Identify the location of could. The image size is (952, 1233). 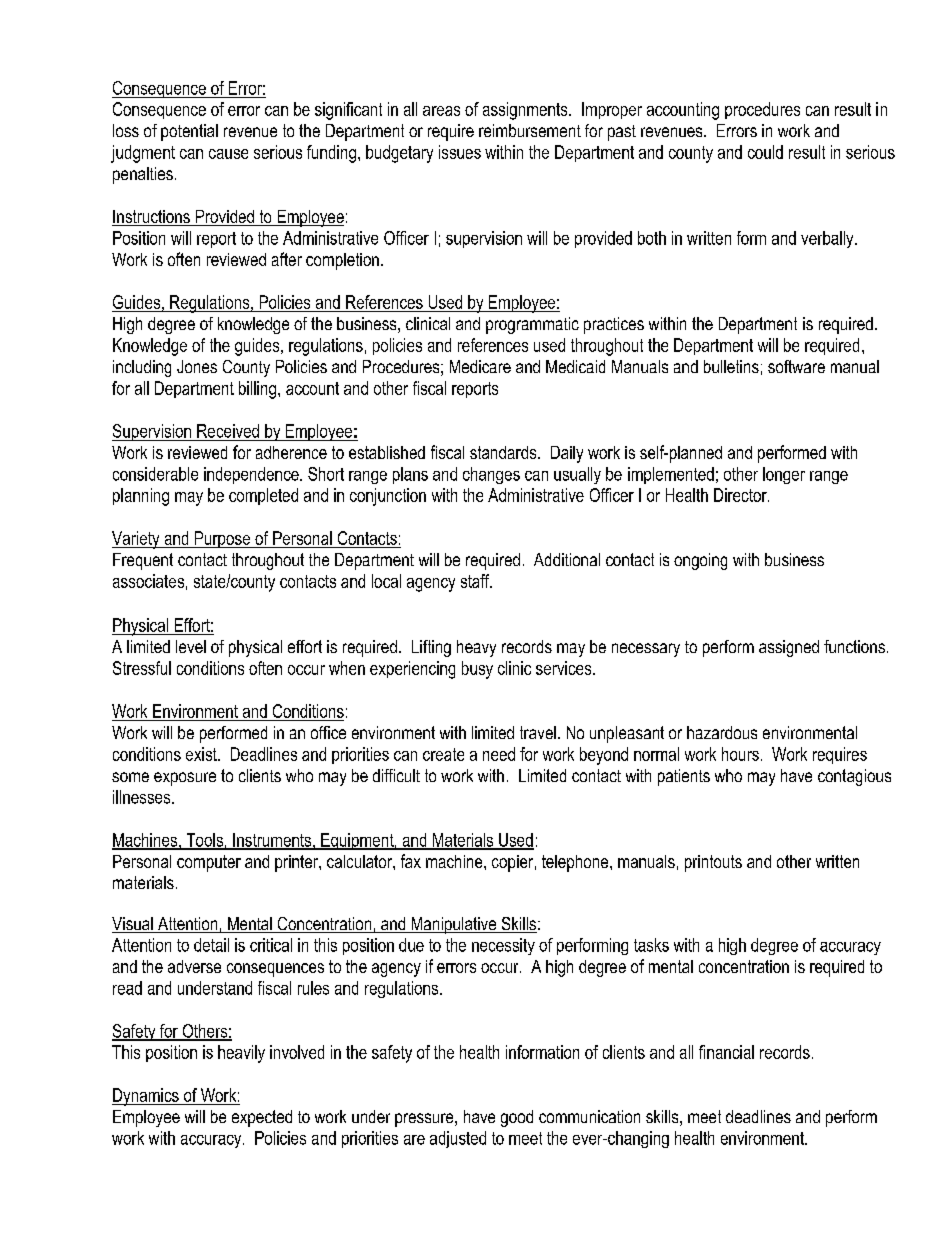
(765, 152).
